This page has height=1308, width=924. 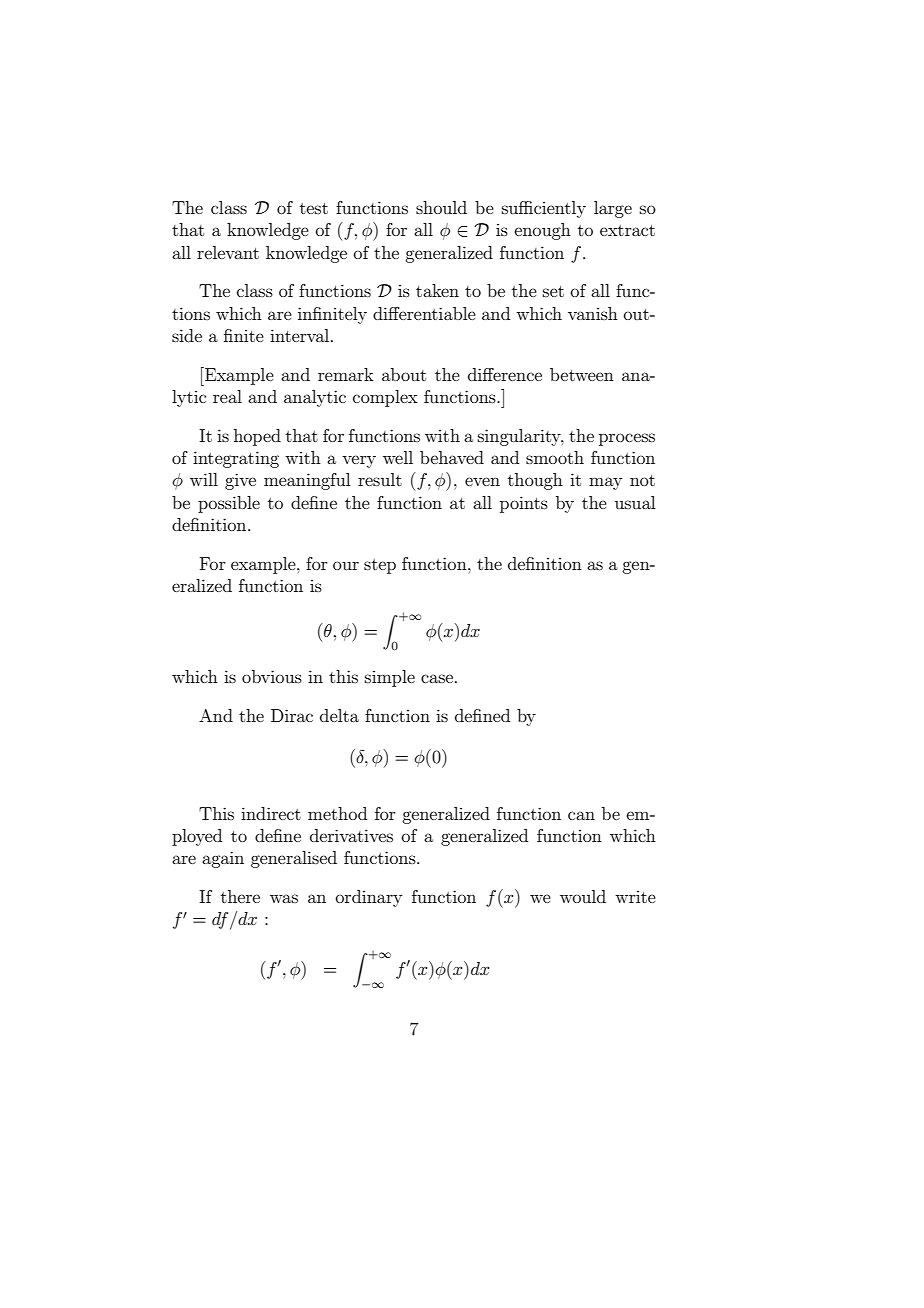 What do you see at coordinates (257, 437) in the page?
I see `hoped` at bounding box center [257, 437].
